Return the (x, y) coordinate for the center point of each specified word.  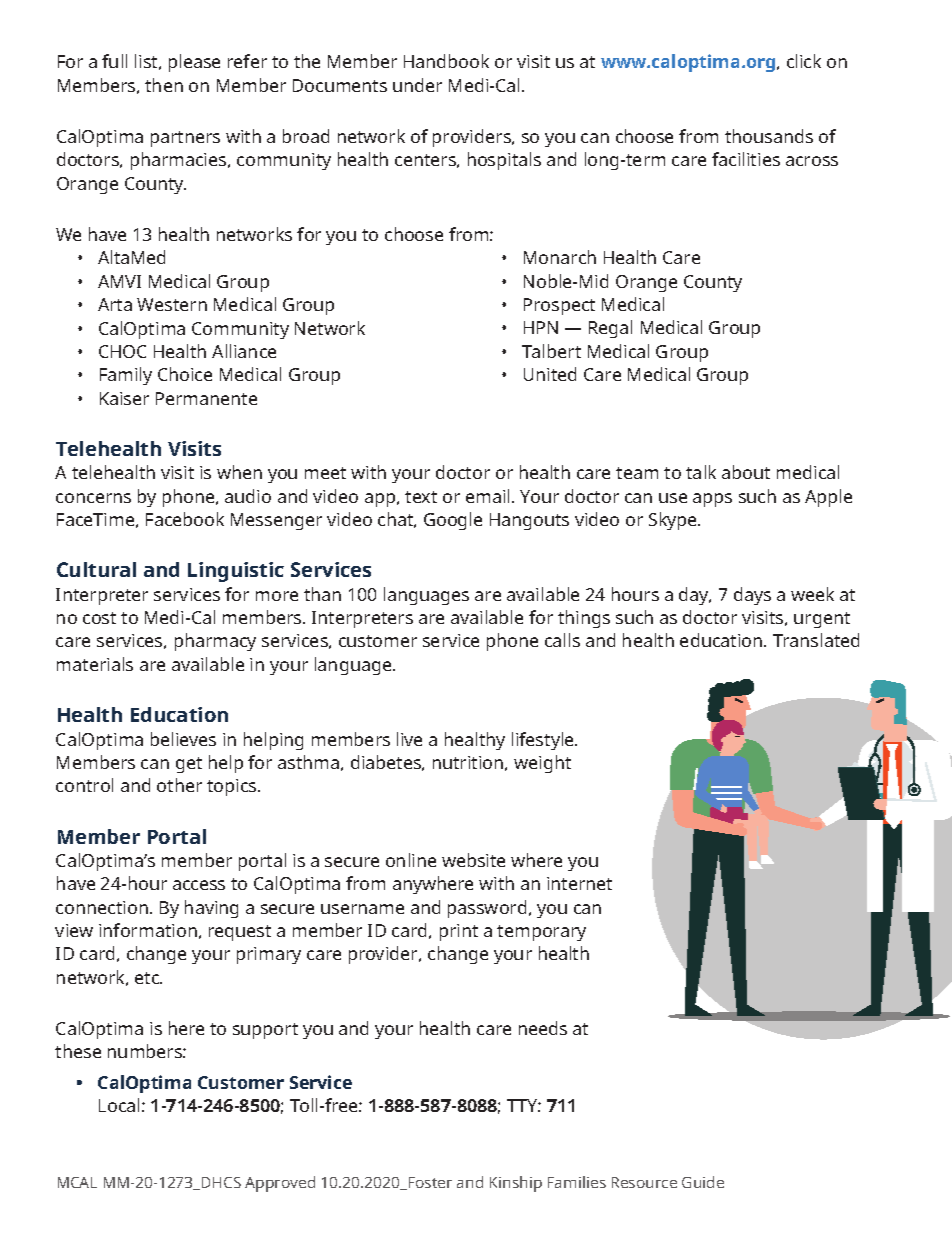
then (164, 85)
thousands (769, 136)
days (752, 596)
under (417, 85)
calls (562, 640)
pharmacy (215, 642)
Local (119, 1105)
